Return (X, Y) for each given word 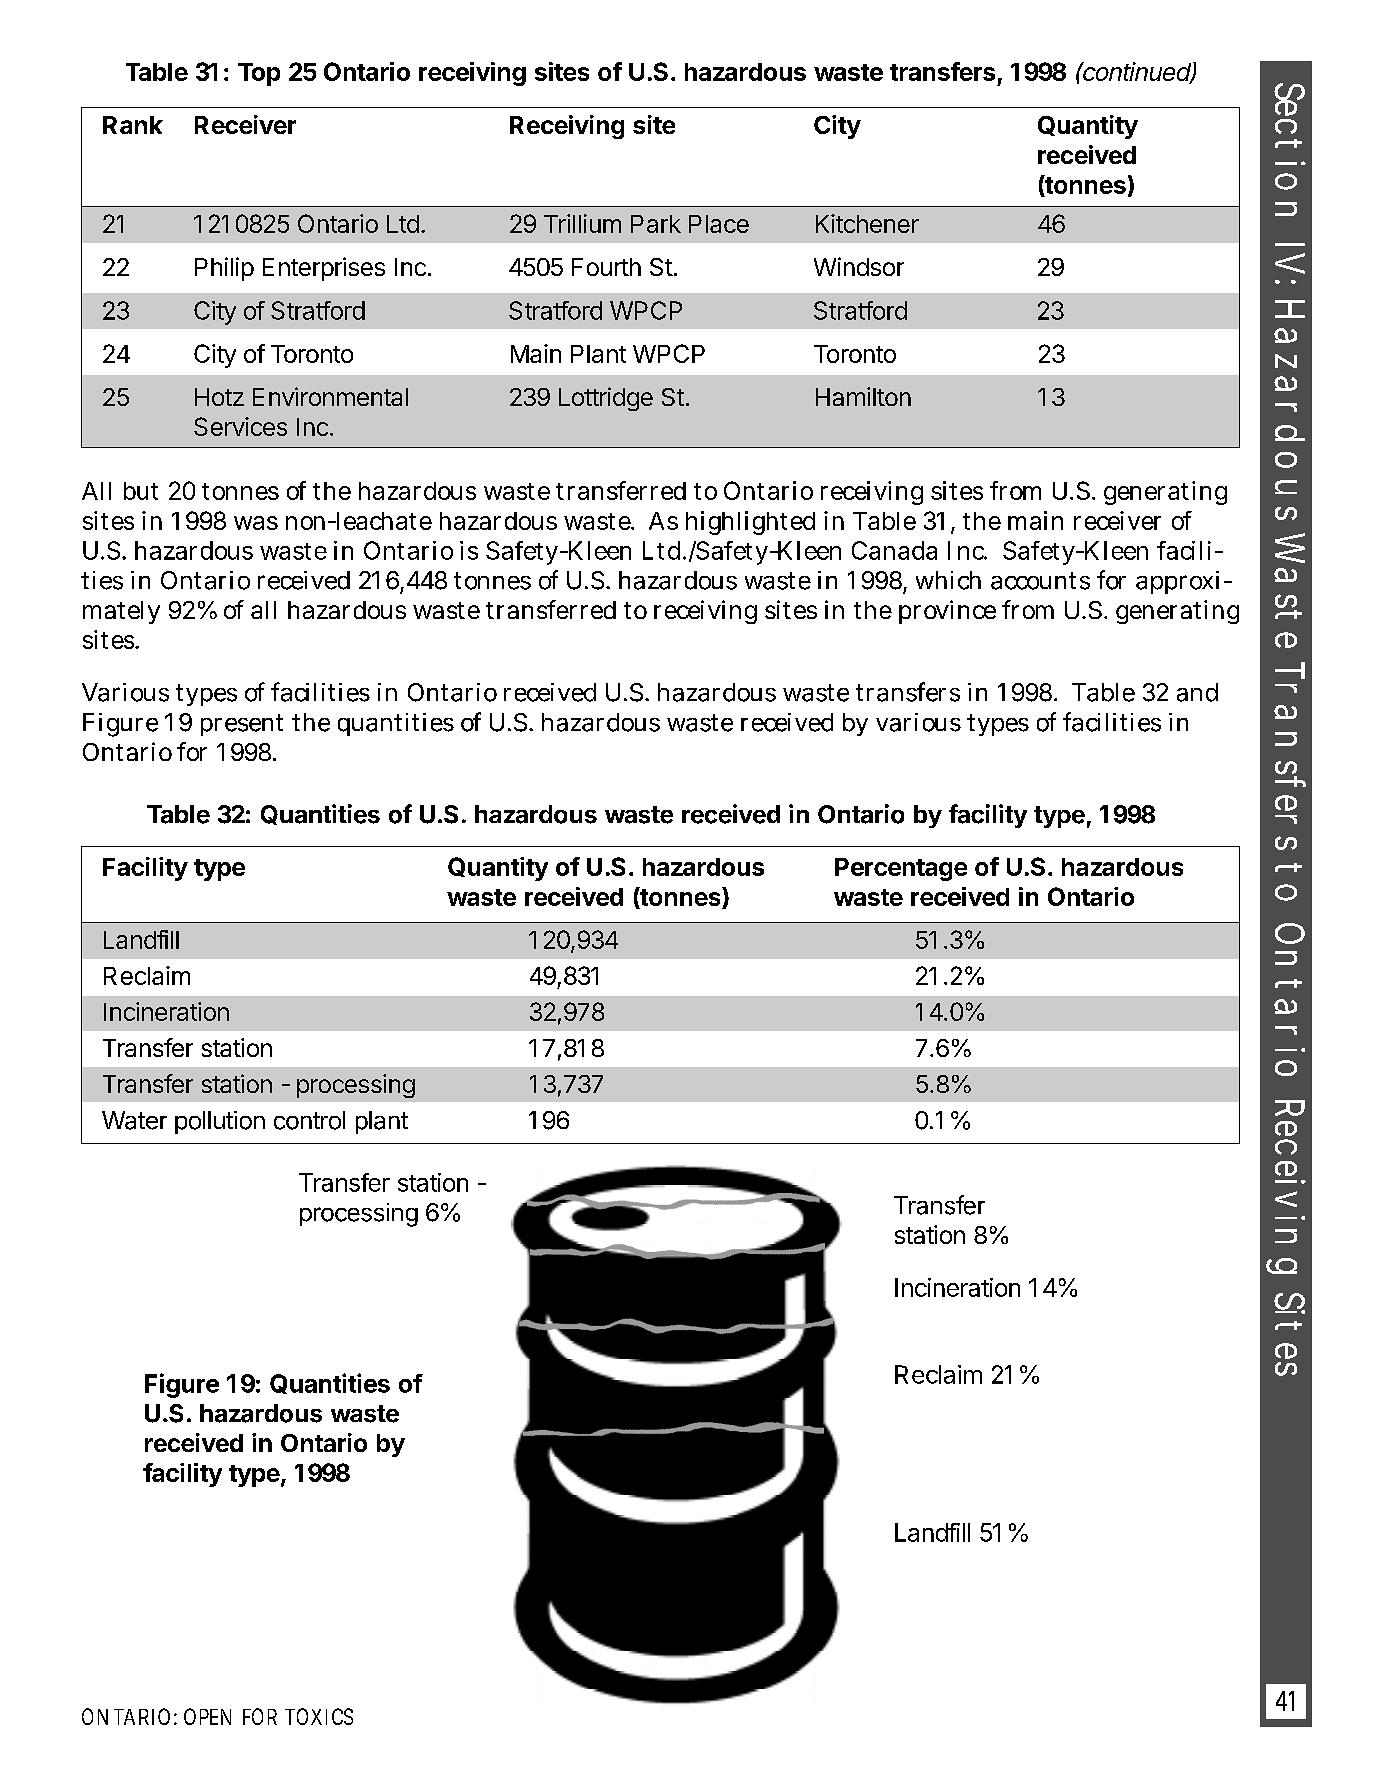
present (242, 725)
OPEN (207, 1716)
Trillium (582, 223)
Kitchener (867, 223)
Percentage (901, 869)
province (947, 612)
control (309, 1120)
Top (259, 74)
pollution (220, 1122)
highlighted (750, 523)
